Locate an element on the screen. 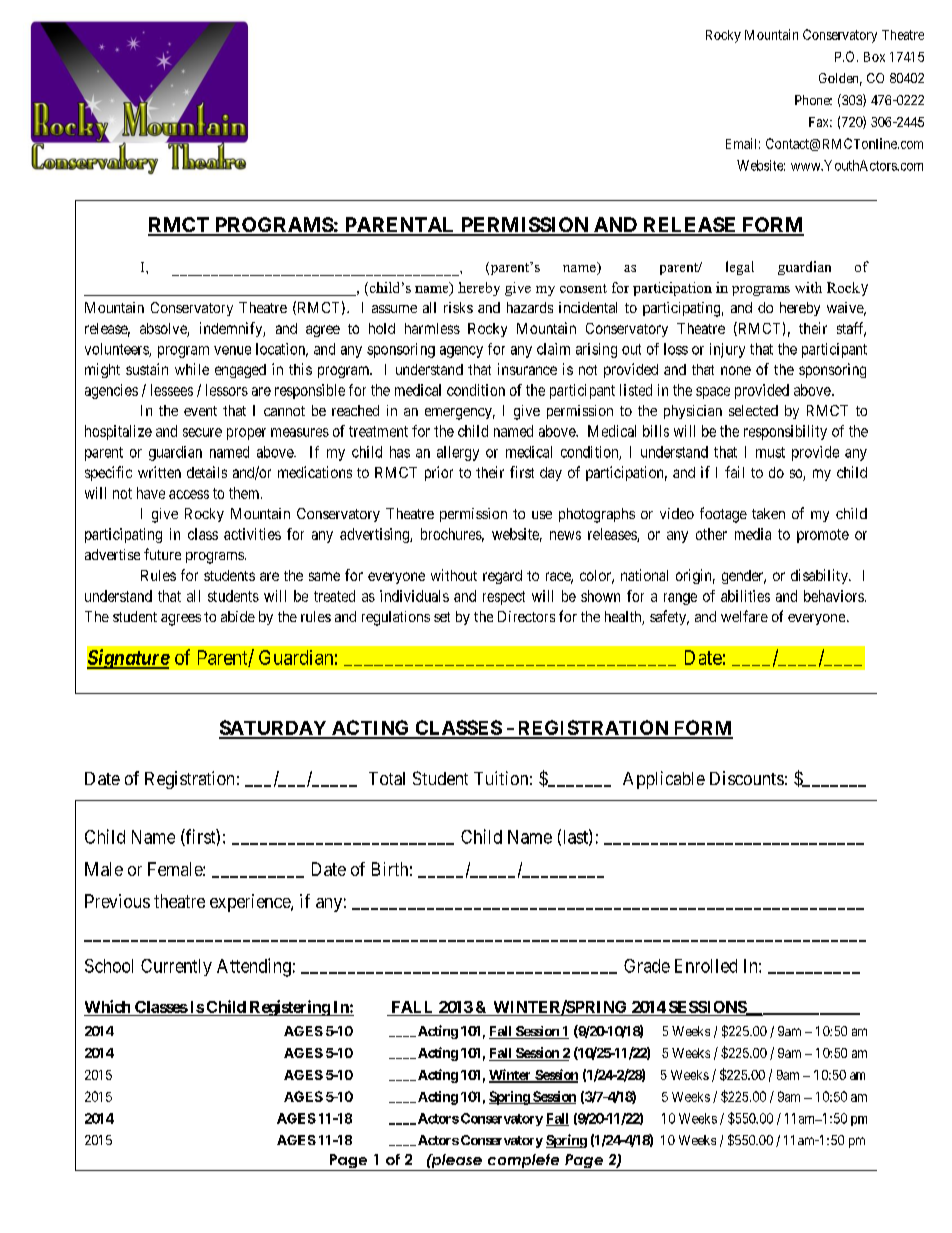 The height and width of the screenshot is (1233, 952). allergy is located at coordinates (458, 453).
